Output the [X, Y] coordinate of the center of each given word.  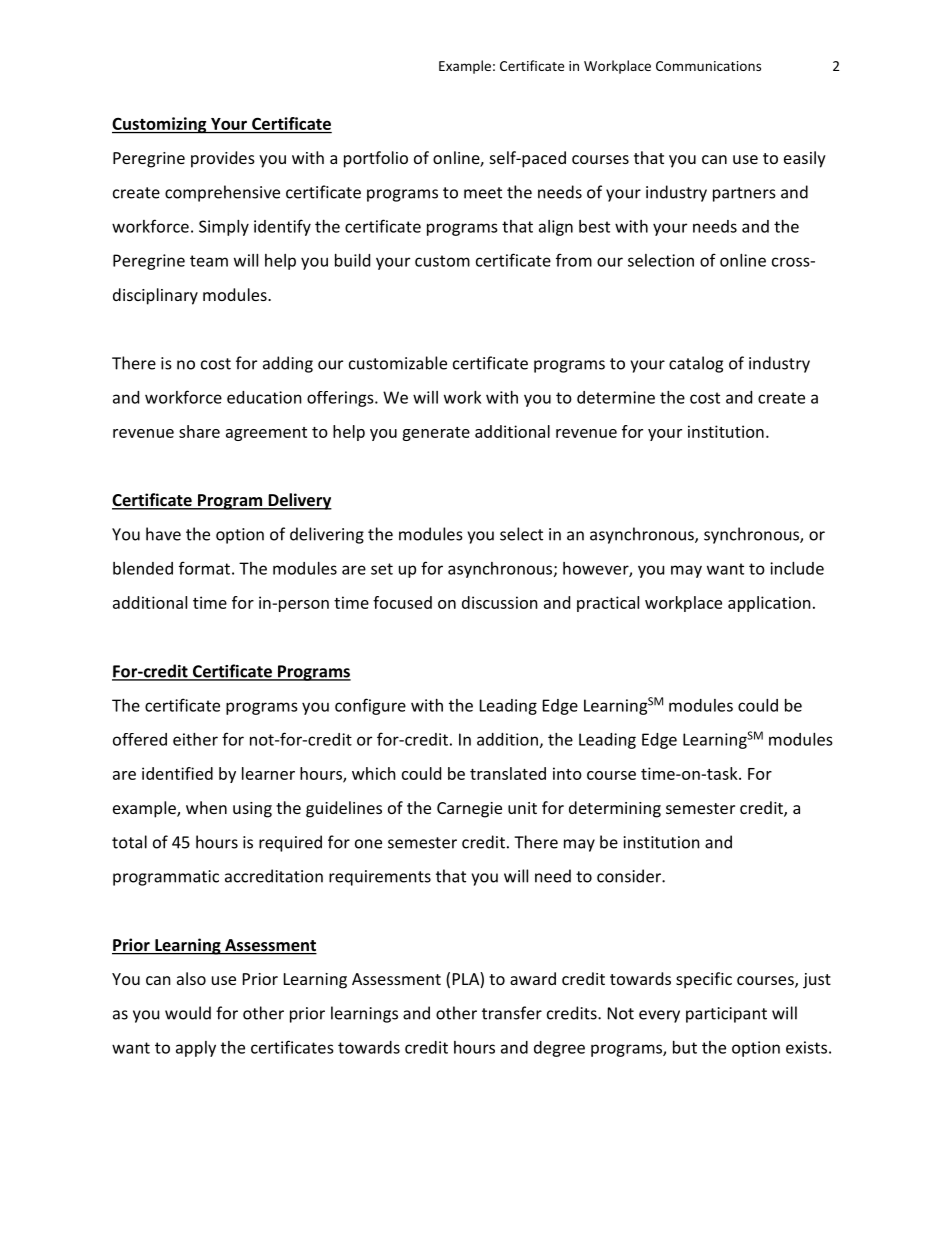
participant [726, 1015]
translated [508, 773]
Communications [708, 66]
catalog [696, 364]
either [195, 739]
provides [223, 159]
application [769, 604]
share [199, 431]
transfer [512, 1013]
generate [436, 434]
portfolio [376, 159]
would [188, 1013]
